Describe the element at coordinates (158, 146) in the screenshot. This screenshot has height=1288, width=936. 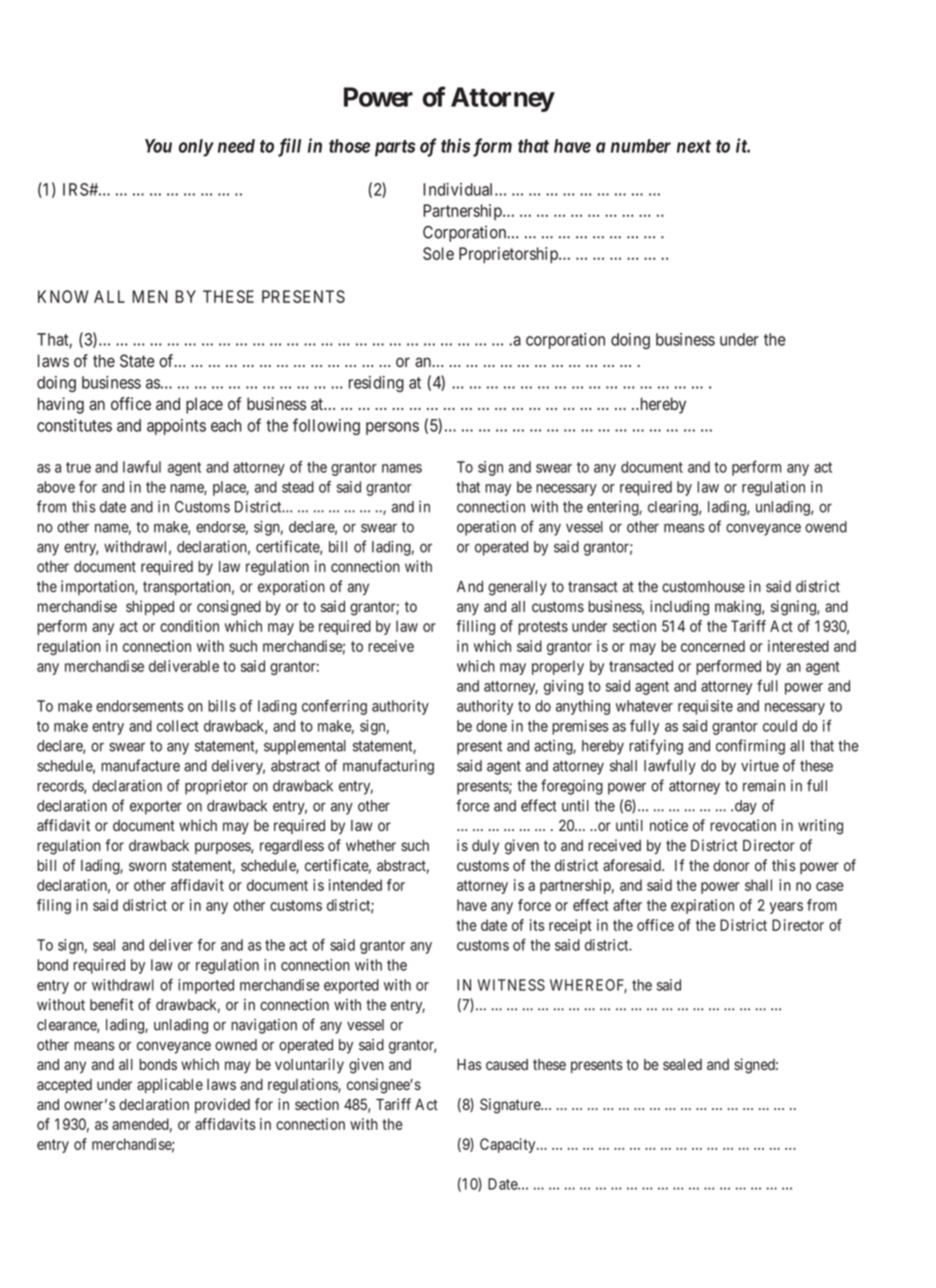
I see `You` at that location.
